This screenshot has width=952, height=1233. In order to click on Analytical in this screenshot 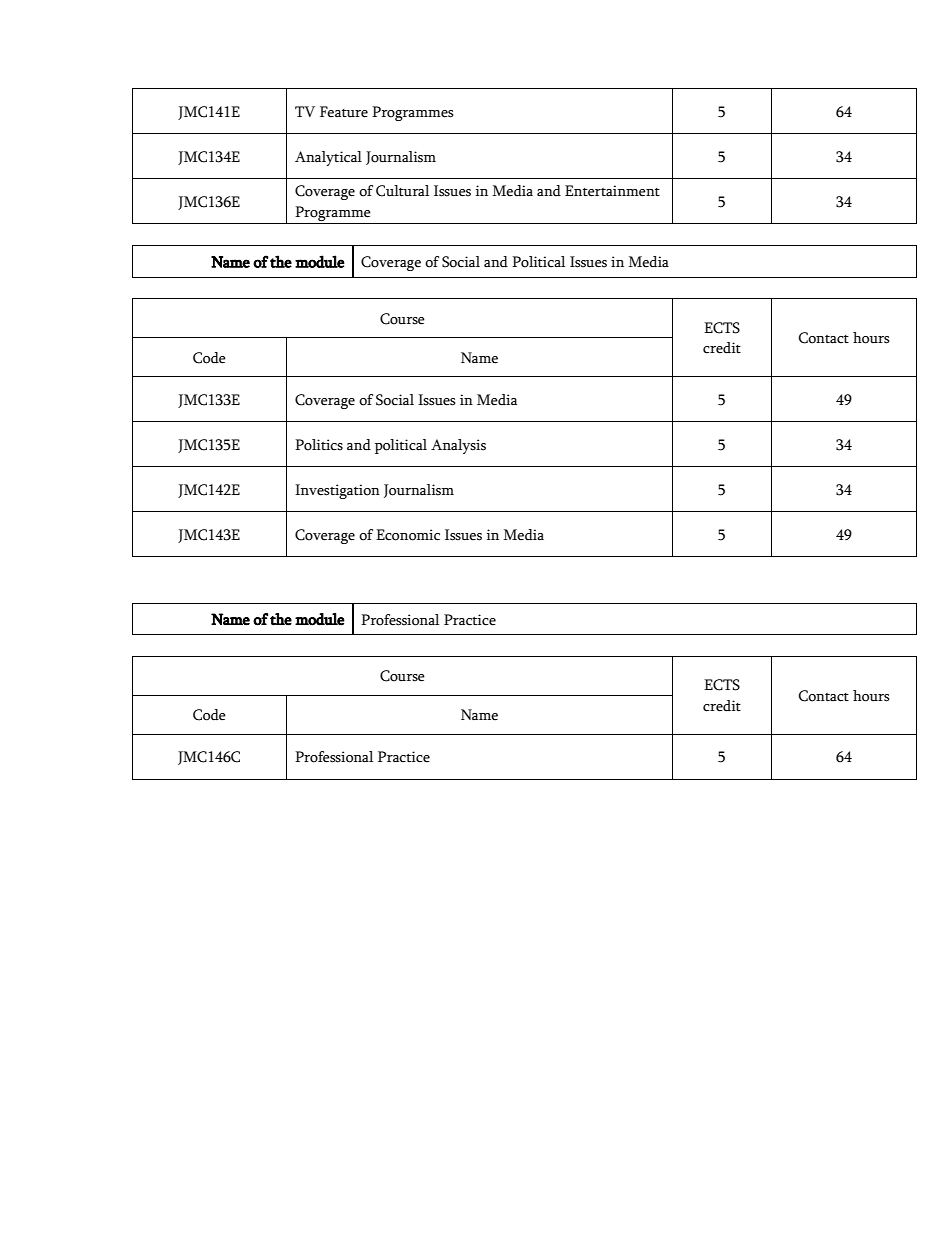, I will do `click(328, 158)`.
